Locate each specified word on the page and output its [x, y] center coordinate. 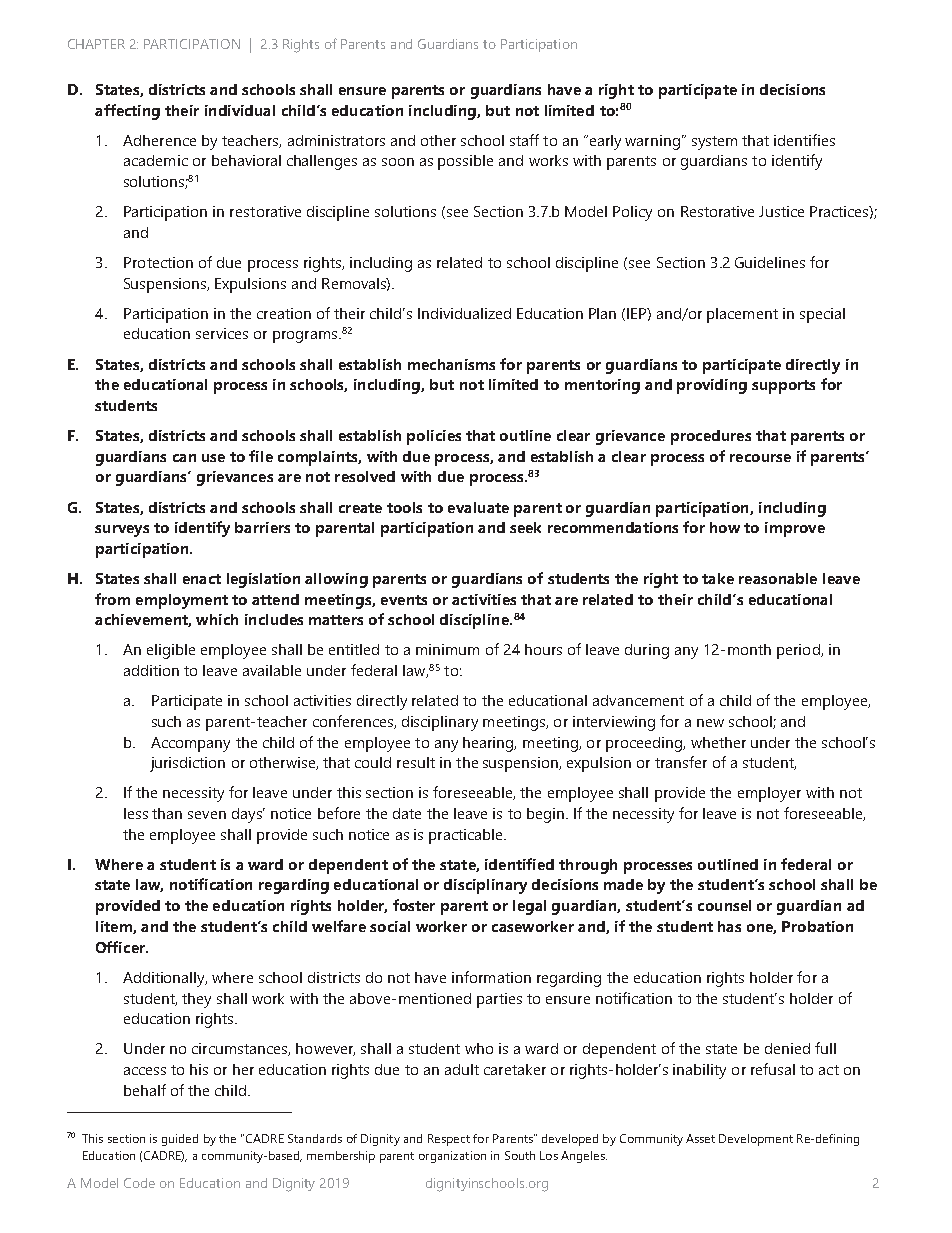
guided [180, 1140]
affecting [127, 112]
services [222, 333]
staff [524, 140]
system [714, 143]
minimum [447, 649]
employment [182, 601]
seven [207, 815]
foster [414, 905]
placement [742, 315]
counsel [724, 905]
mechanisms [451, 364]
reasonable [778, 578]
